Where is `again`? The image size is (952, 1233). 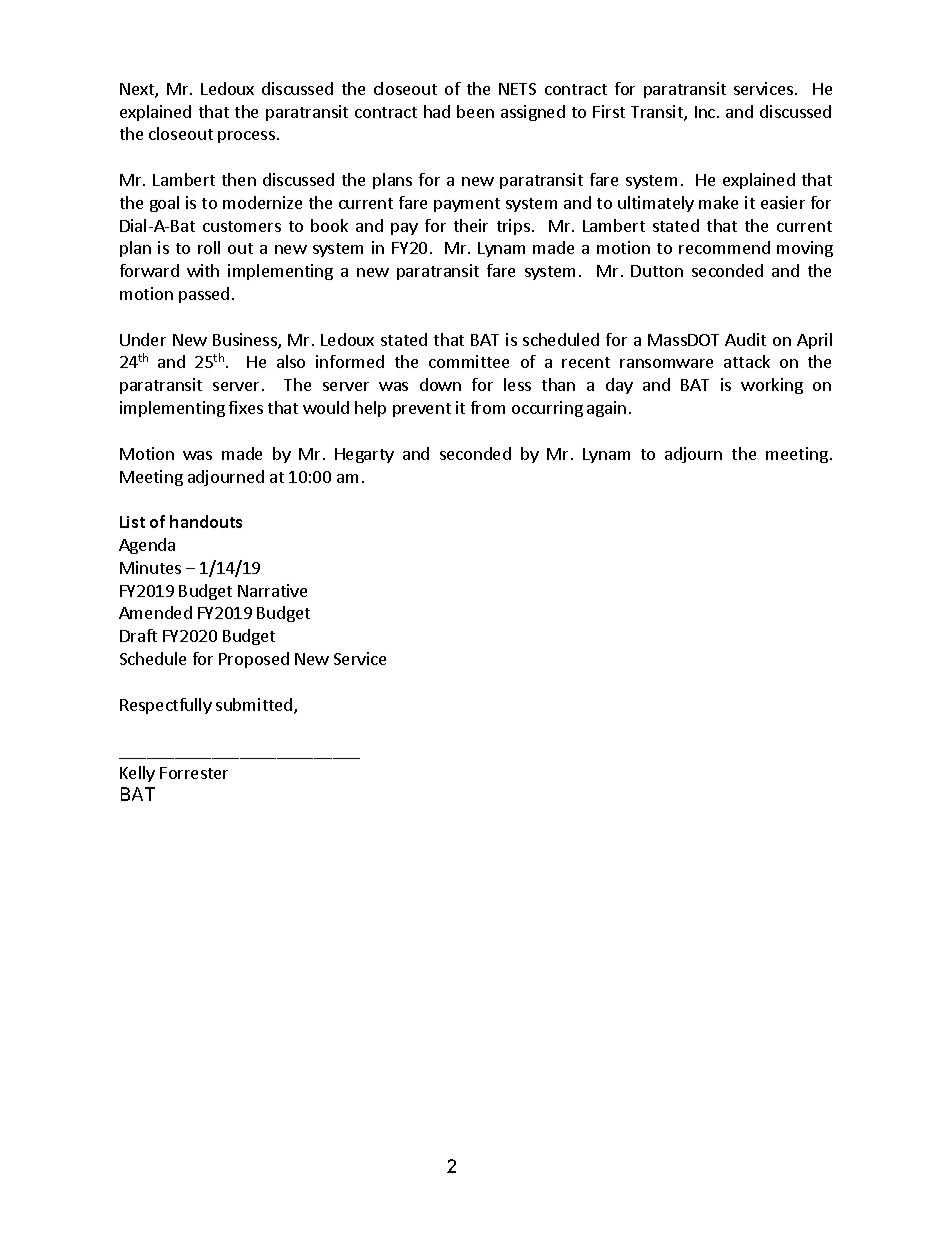 again is located at coordinates (606, 409).
